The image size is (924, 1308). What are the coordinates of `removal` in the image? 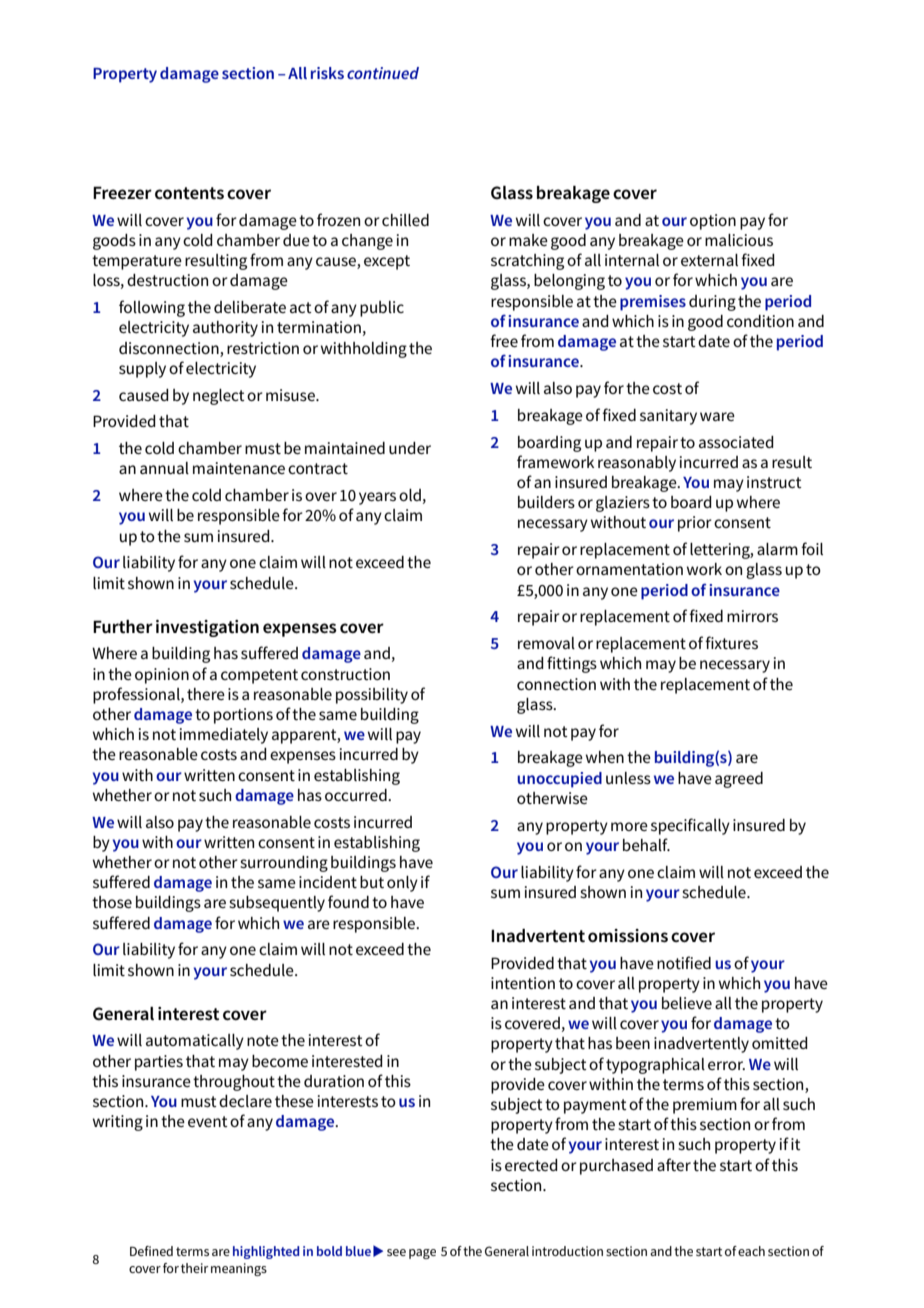 It's located at (546, 643).
